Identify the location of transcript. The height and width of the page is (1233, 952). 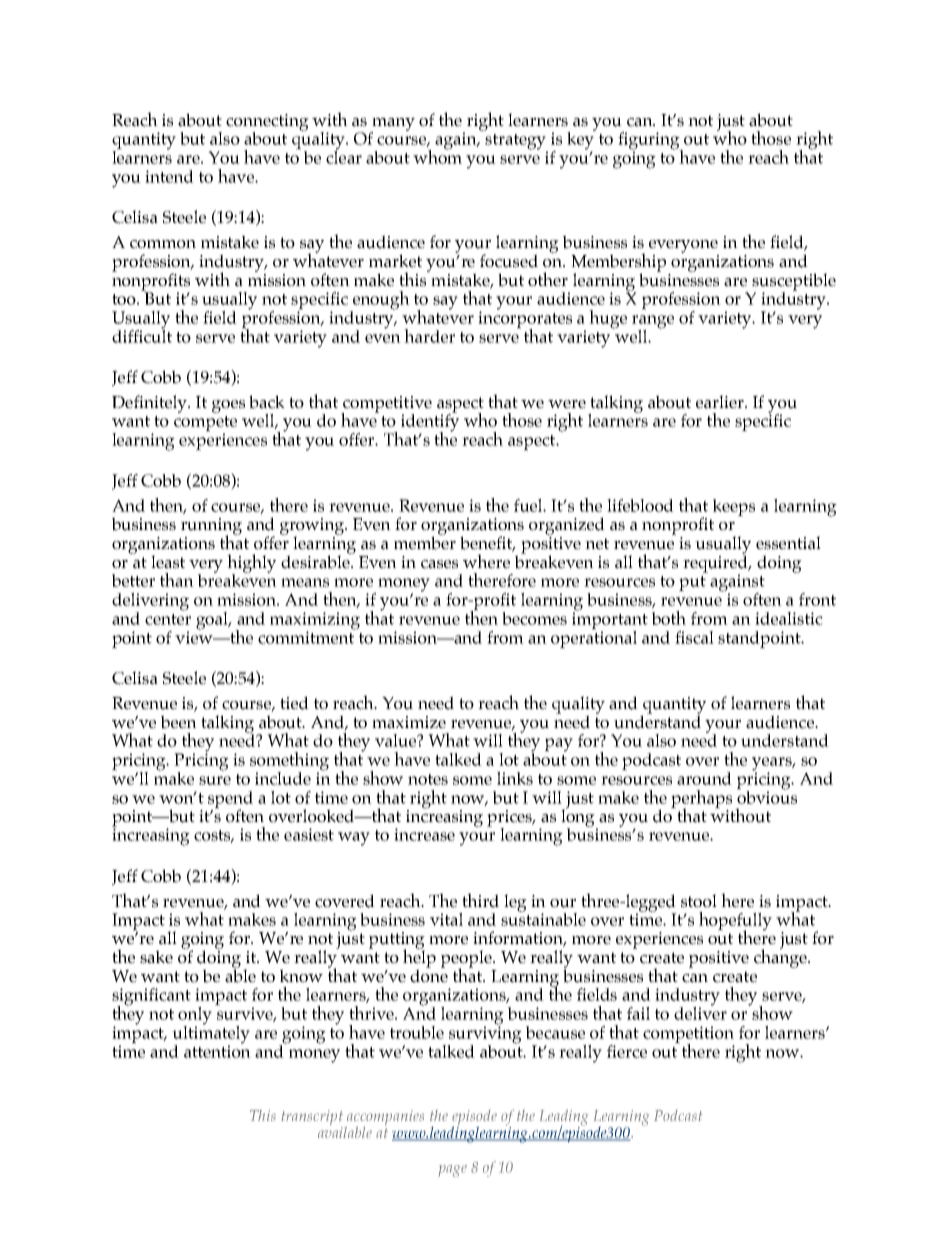
(313, 1119).
